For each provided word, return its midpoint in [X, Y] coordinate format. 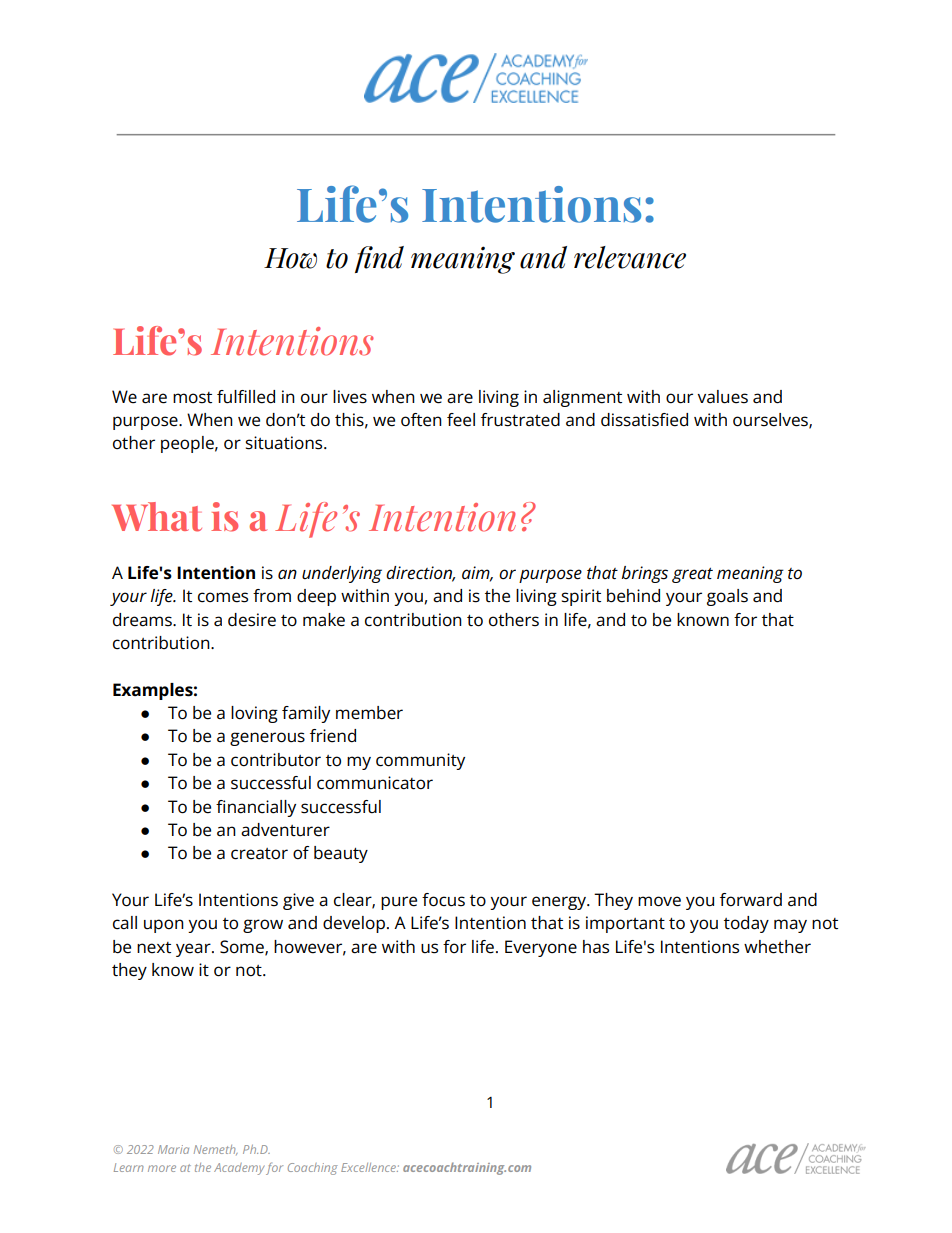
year [194, 950]
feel [461, 420]
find [379, 259]
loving [254, 714]
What [157, 517]
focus [443, 900]
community [420, 761]
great [692, 575]
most [192, 398]
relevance [630, 257]
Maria [173, 1149]
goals [727, 597]
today [746, 924]
